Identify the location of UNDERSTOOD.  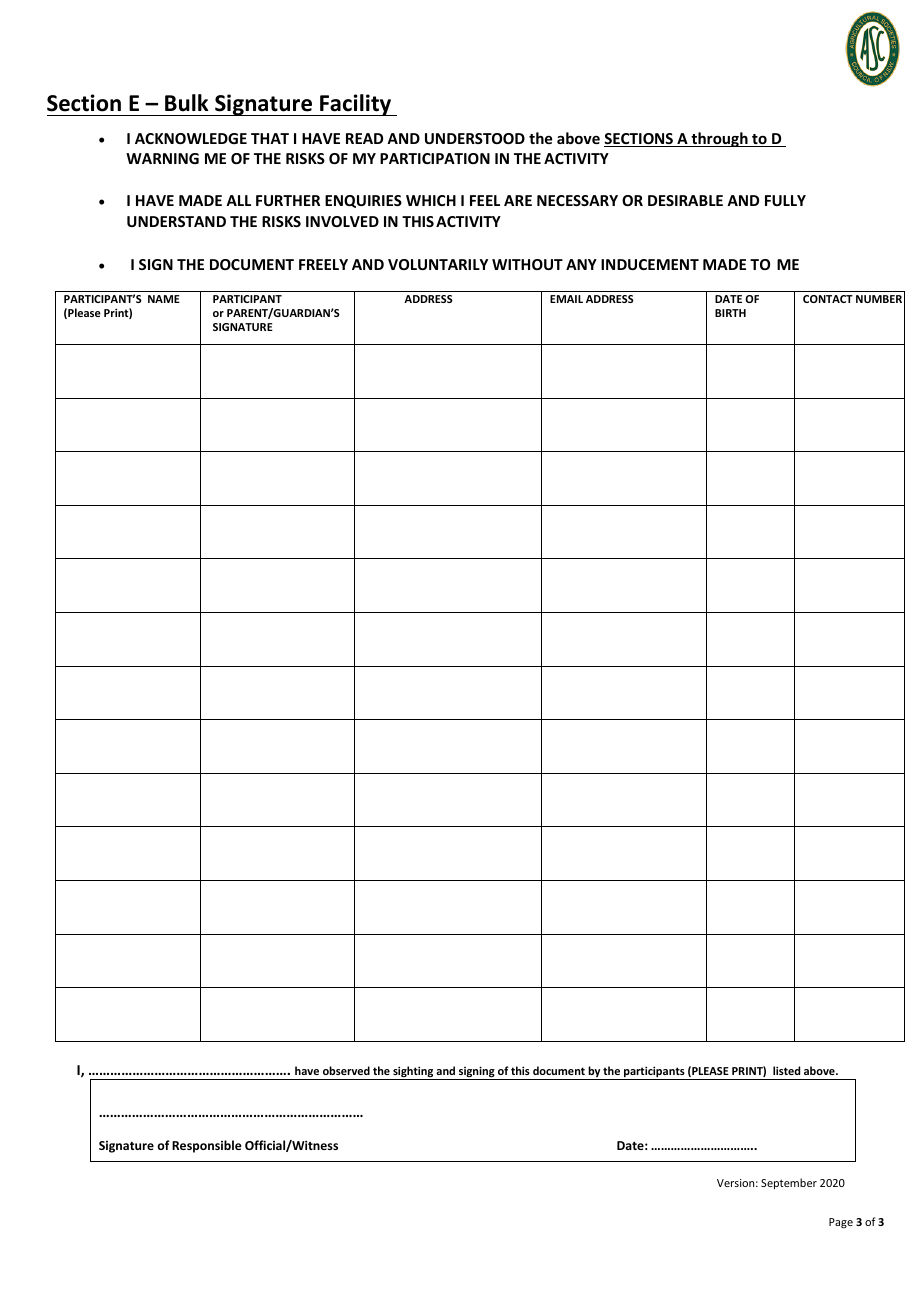
(475, 138).
